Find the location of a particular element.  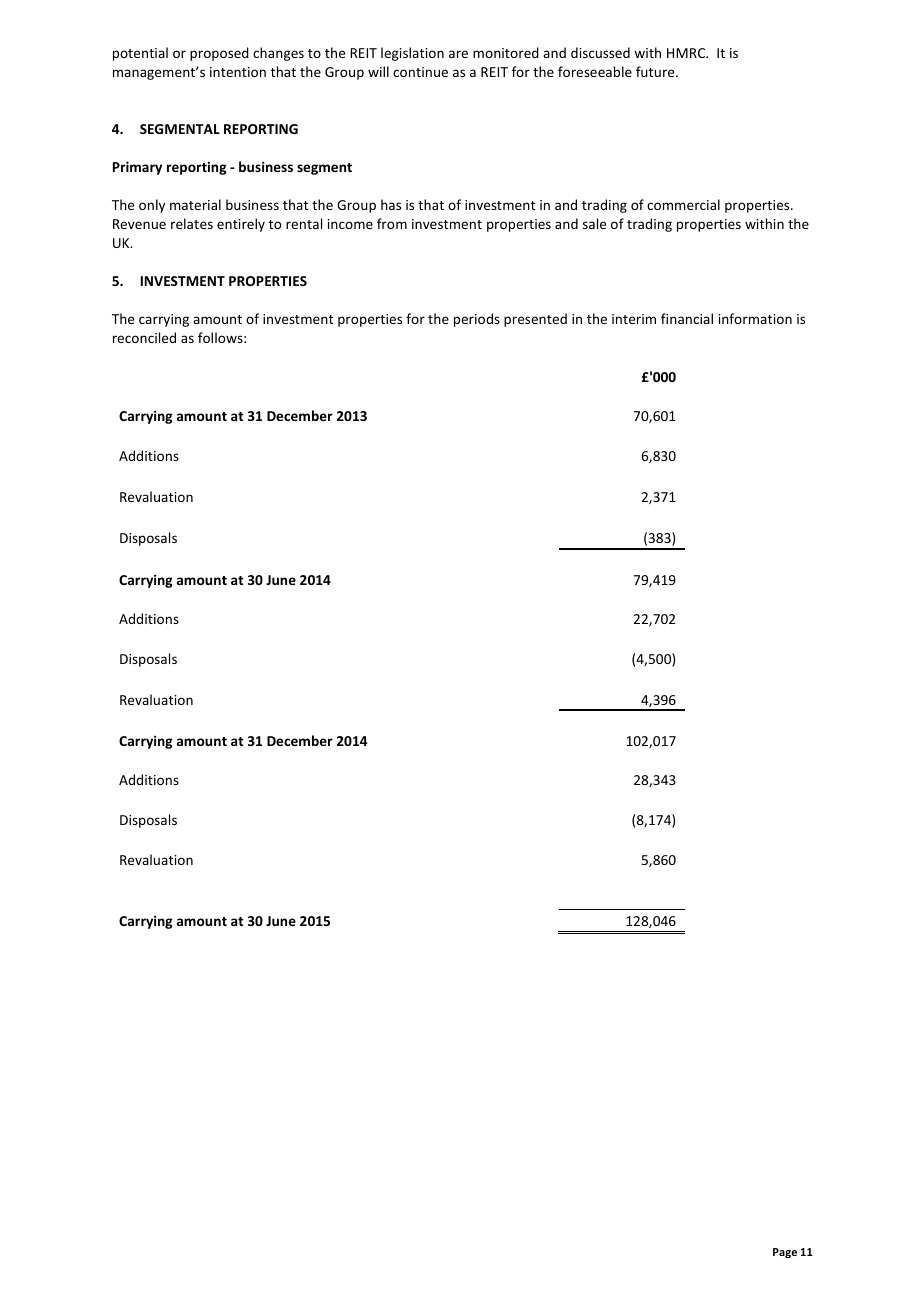

Page is located at coordinates (785, 1253).
